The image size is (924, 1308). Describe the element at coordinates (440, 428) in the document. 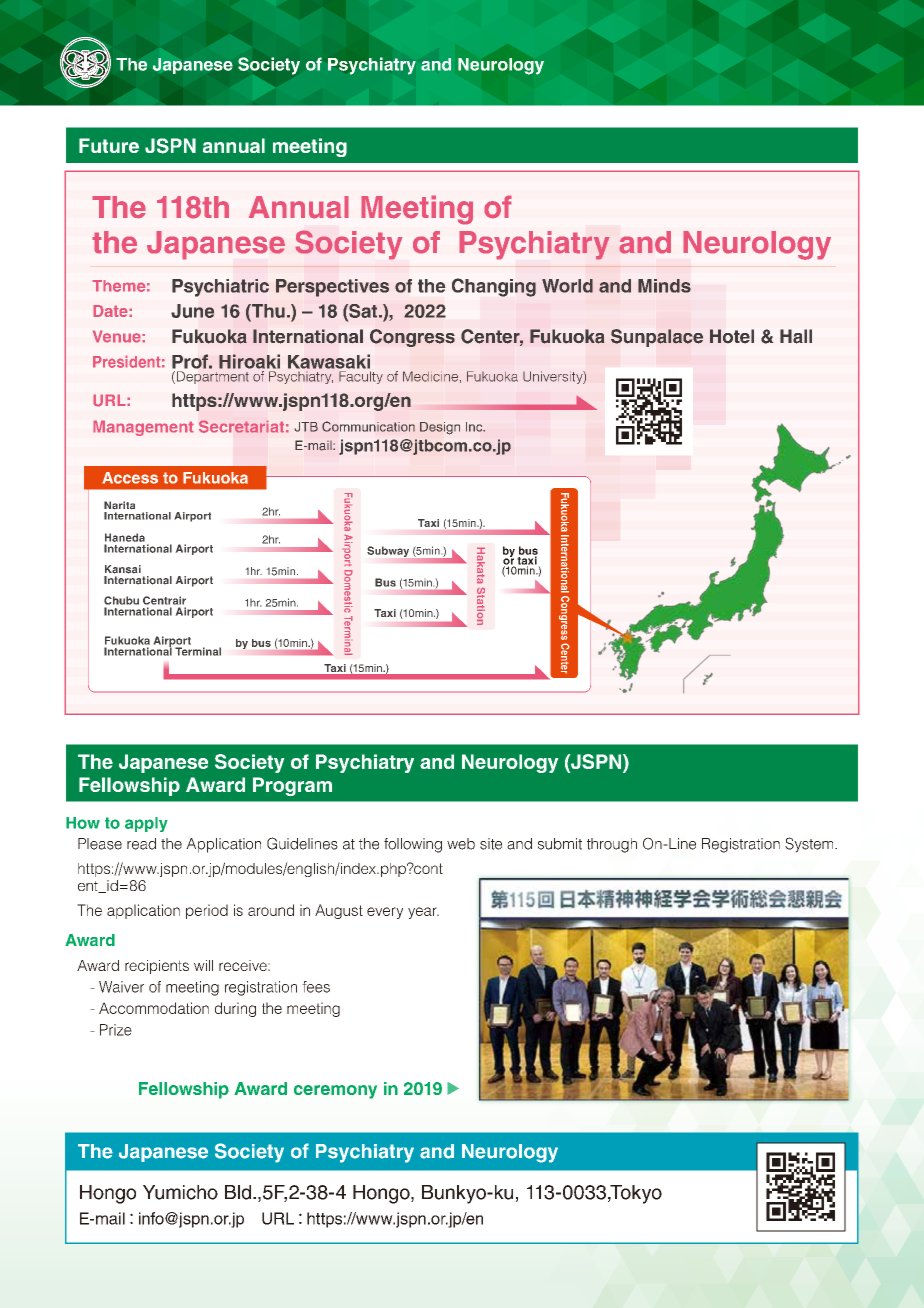

I see `Design` at that location.
